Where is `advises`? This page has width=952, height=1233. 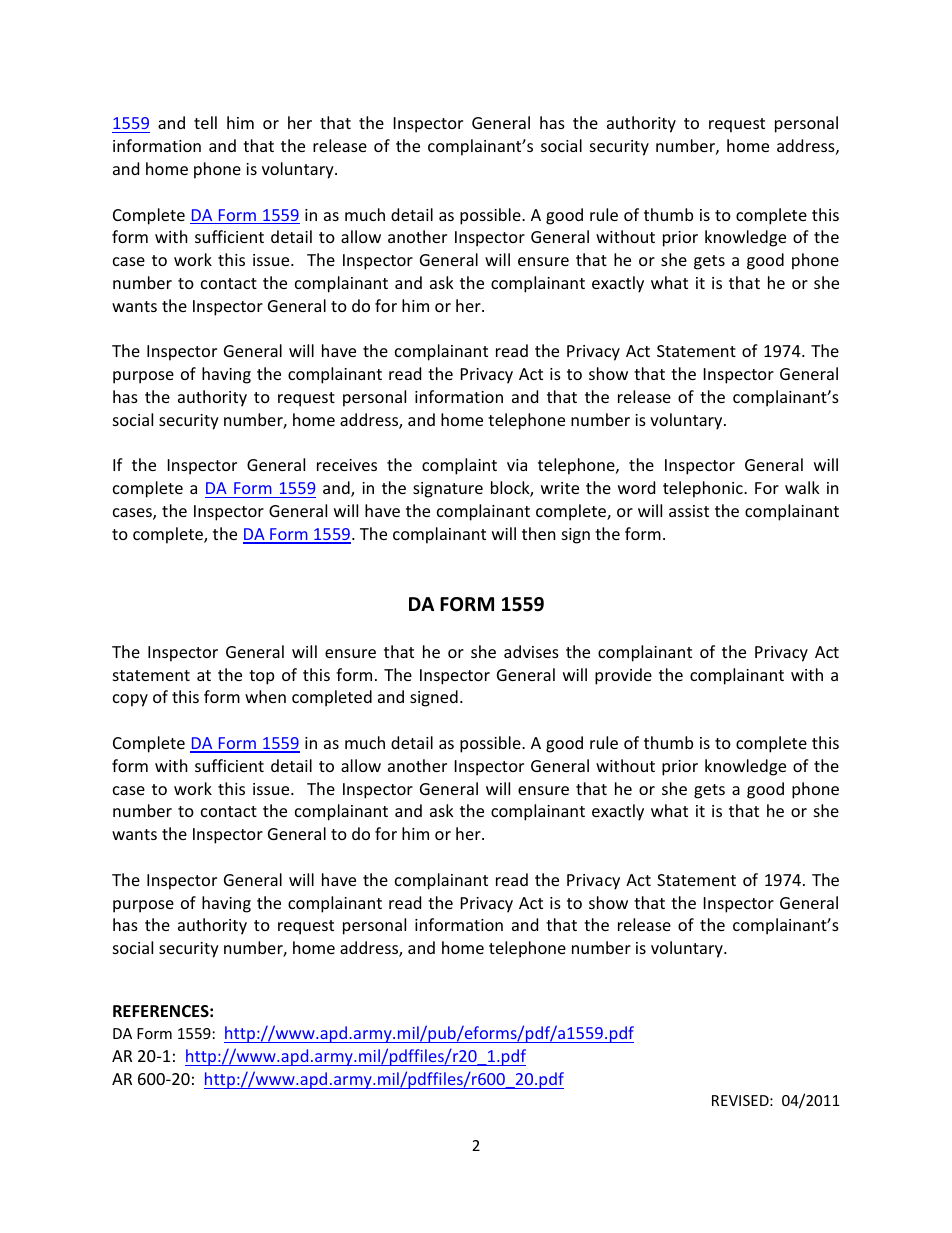
advises is located at coordinates (531, 651).
